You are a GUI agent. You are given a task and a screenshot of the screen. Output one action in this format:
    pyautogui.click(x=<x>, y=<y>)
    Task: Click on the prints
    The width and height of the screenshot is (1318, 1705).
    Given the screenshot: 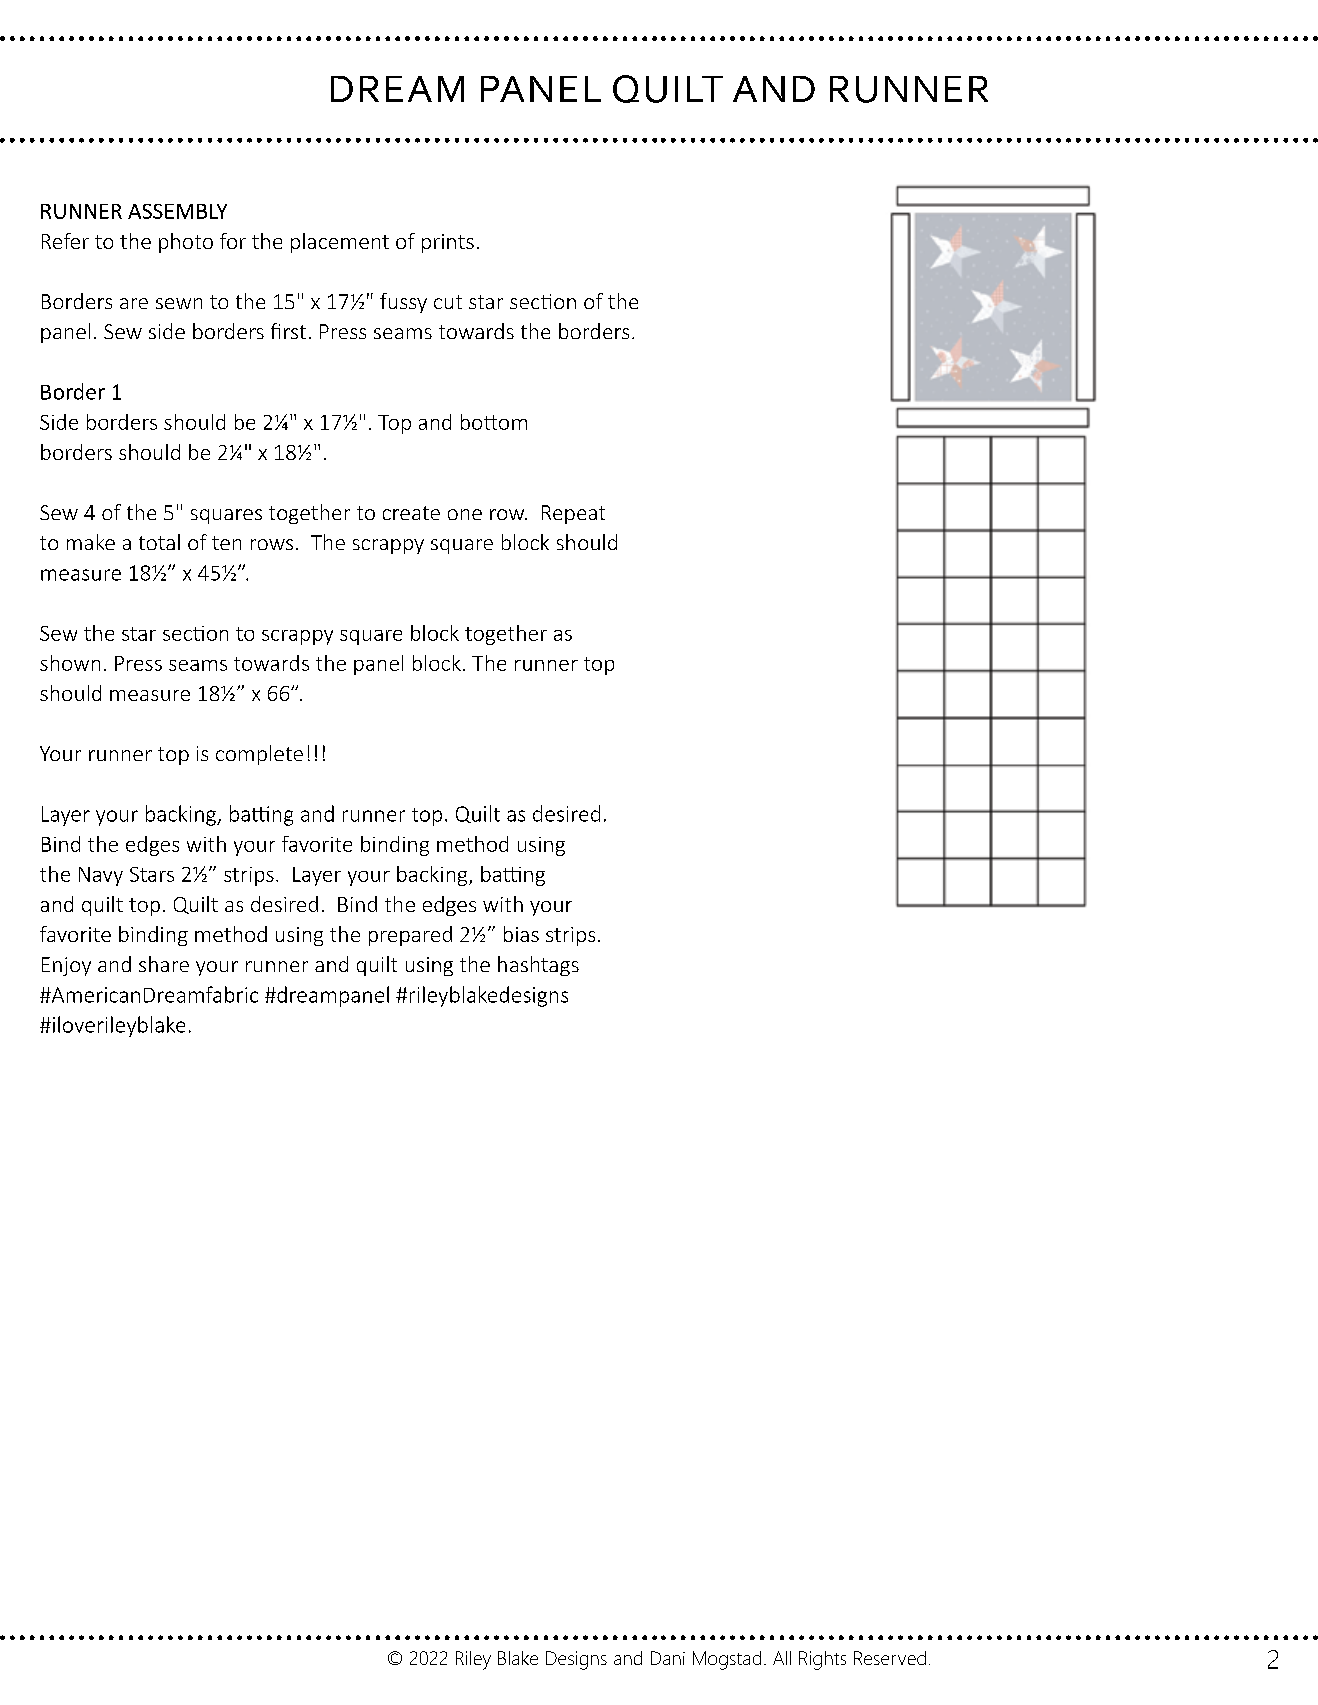 What is the action you would take?
    pyautogui.click(x=448, y=243)
